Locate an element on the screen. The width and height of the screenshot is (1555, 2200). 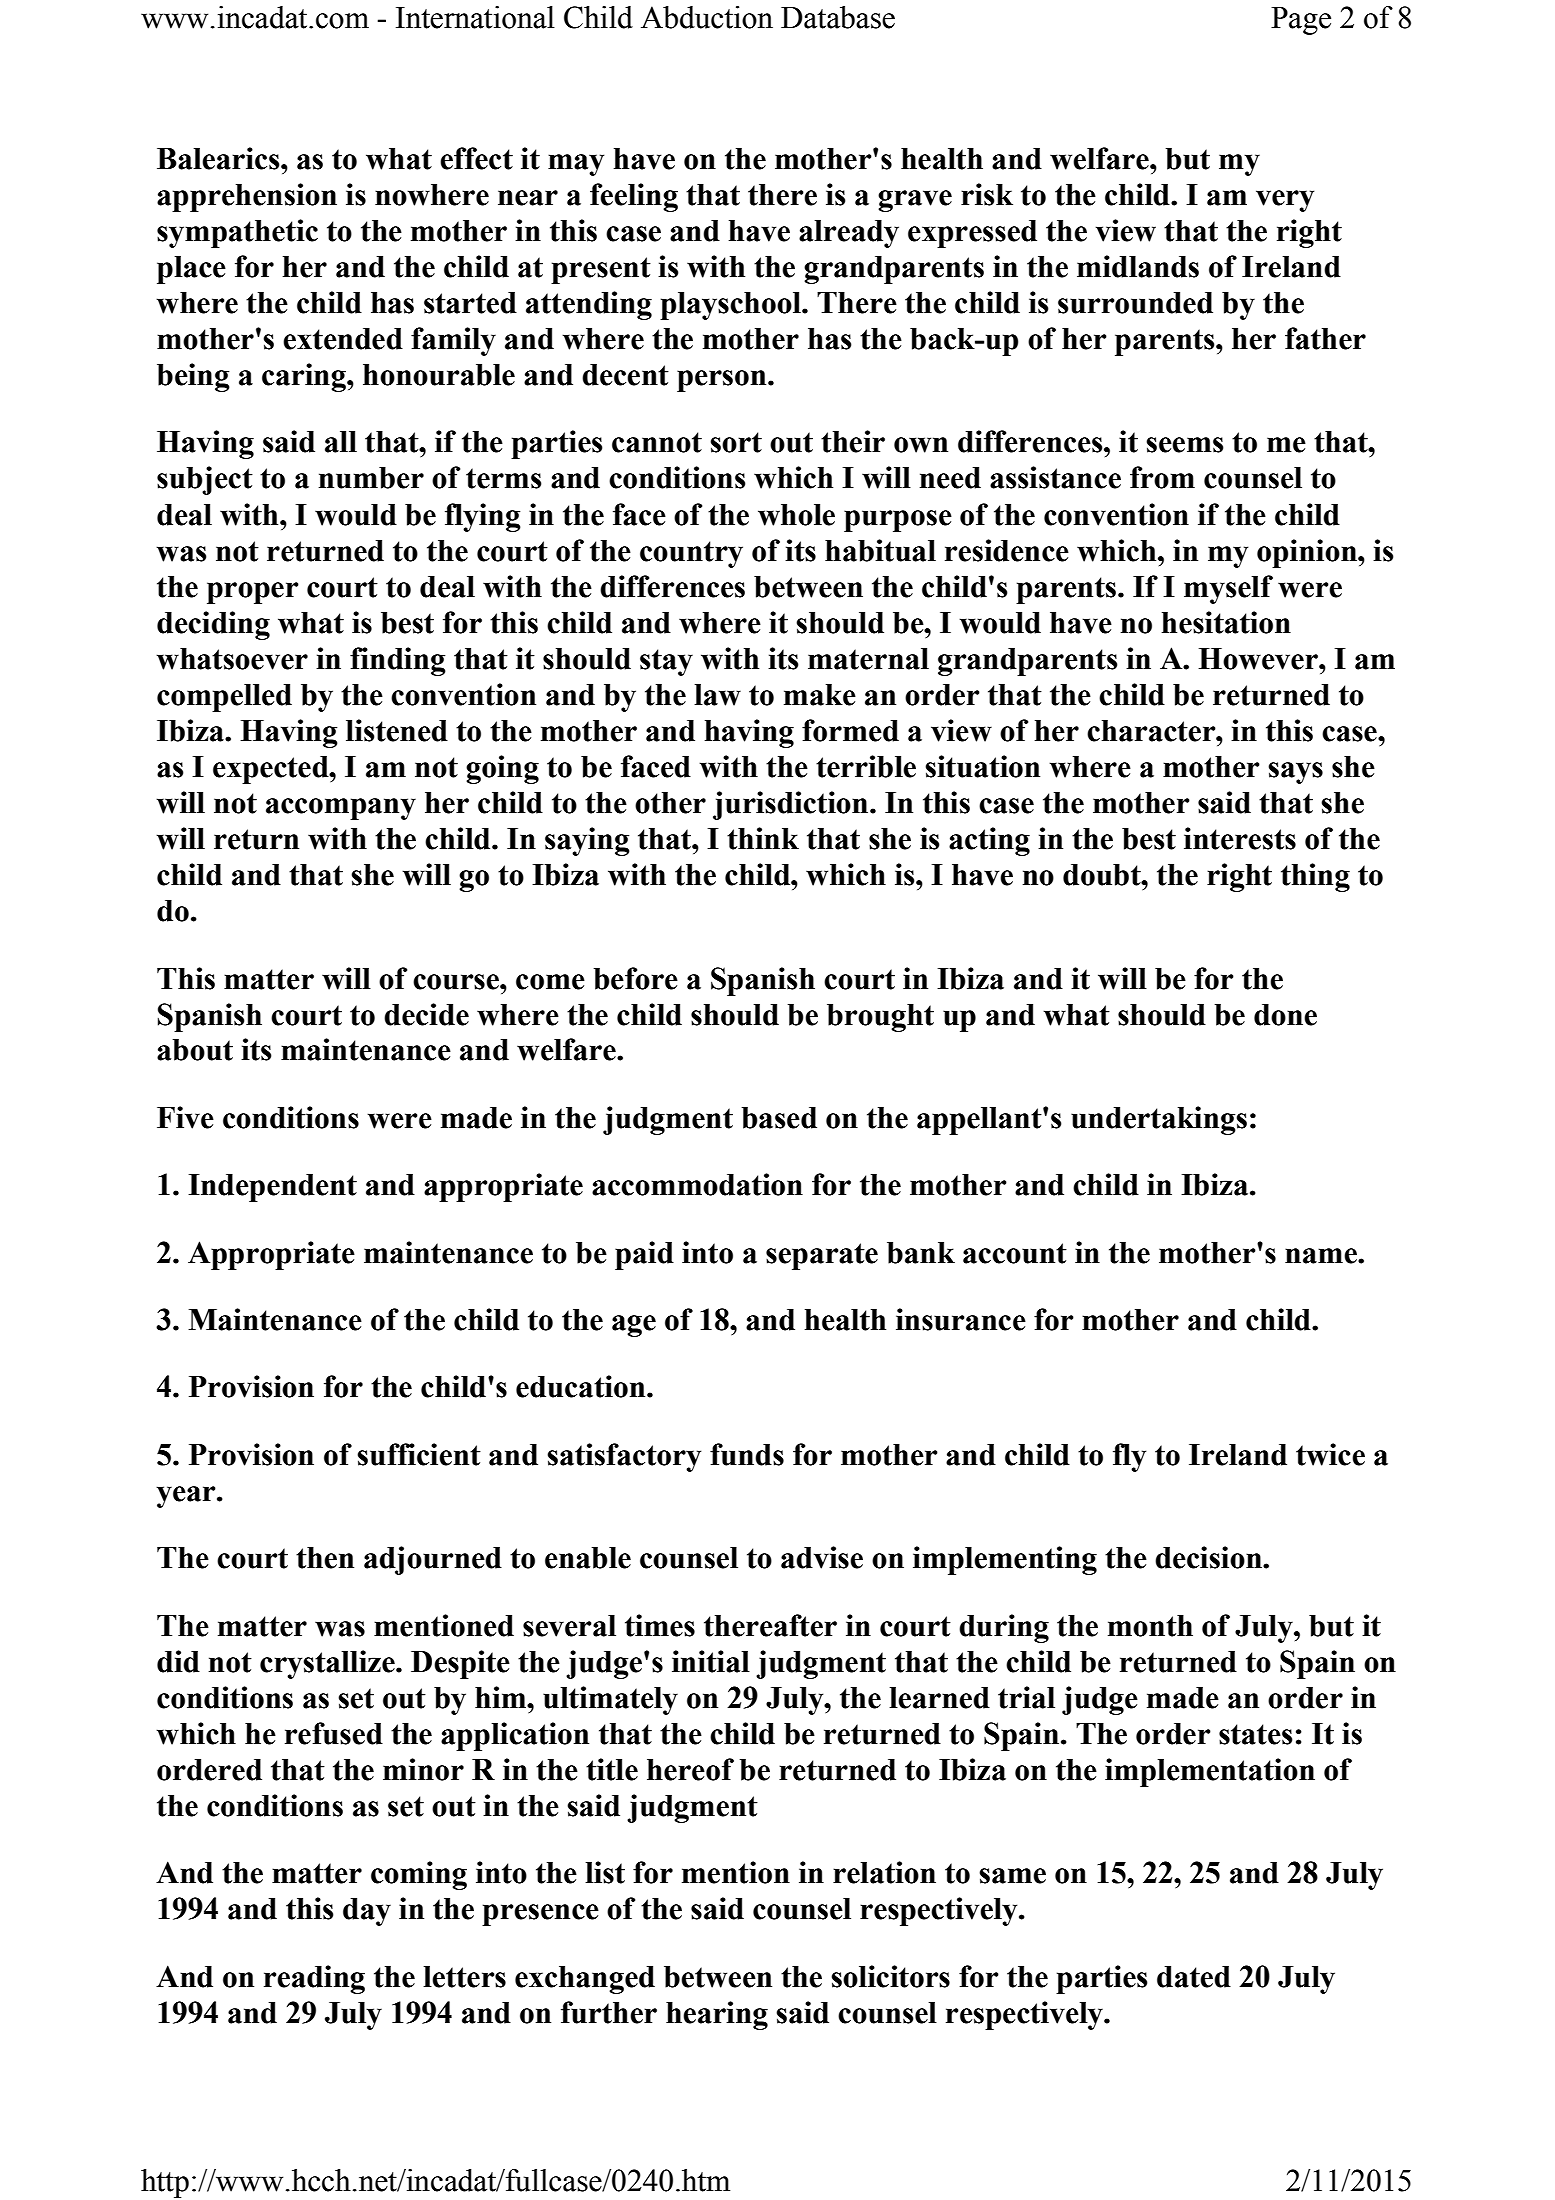
based is located at coordinates (779, 1118).
